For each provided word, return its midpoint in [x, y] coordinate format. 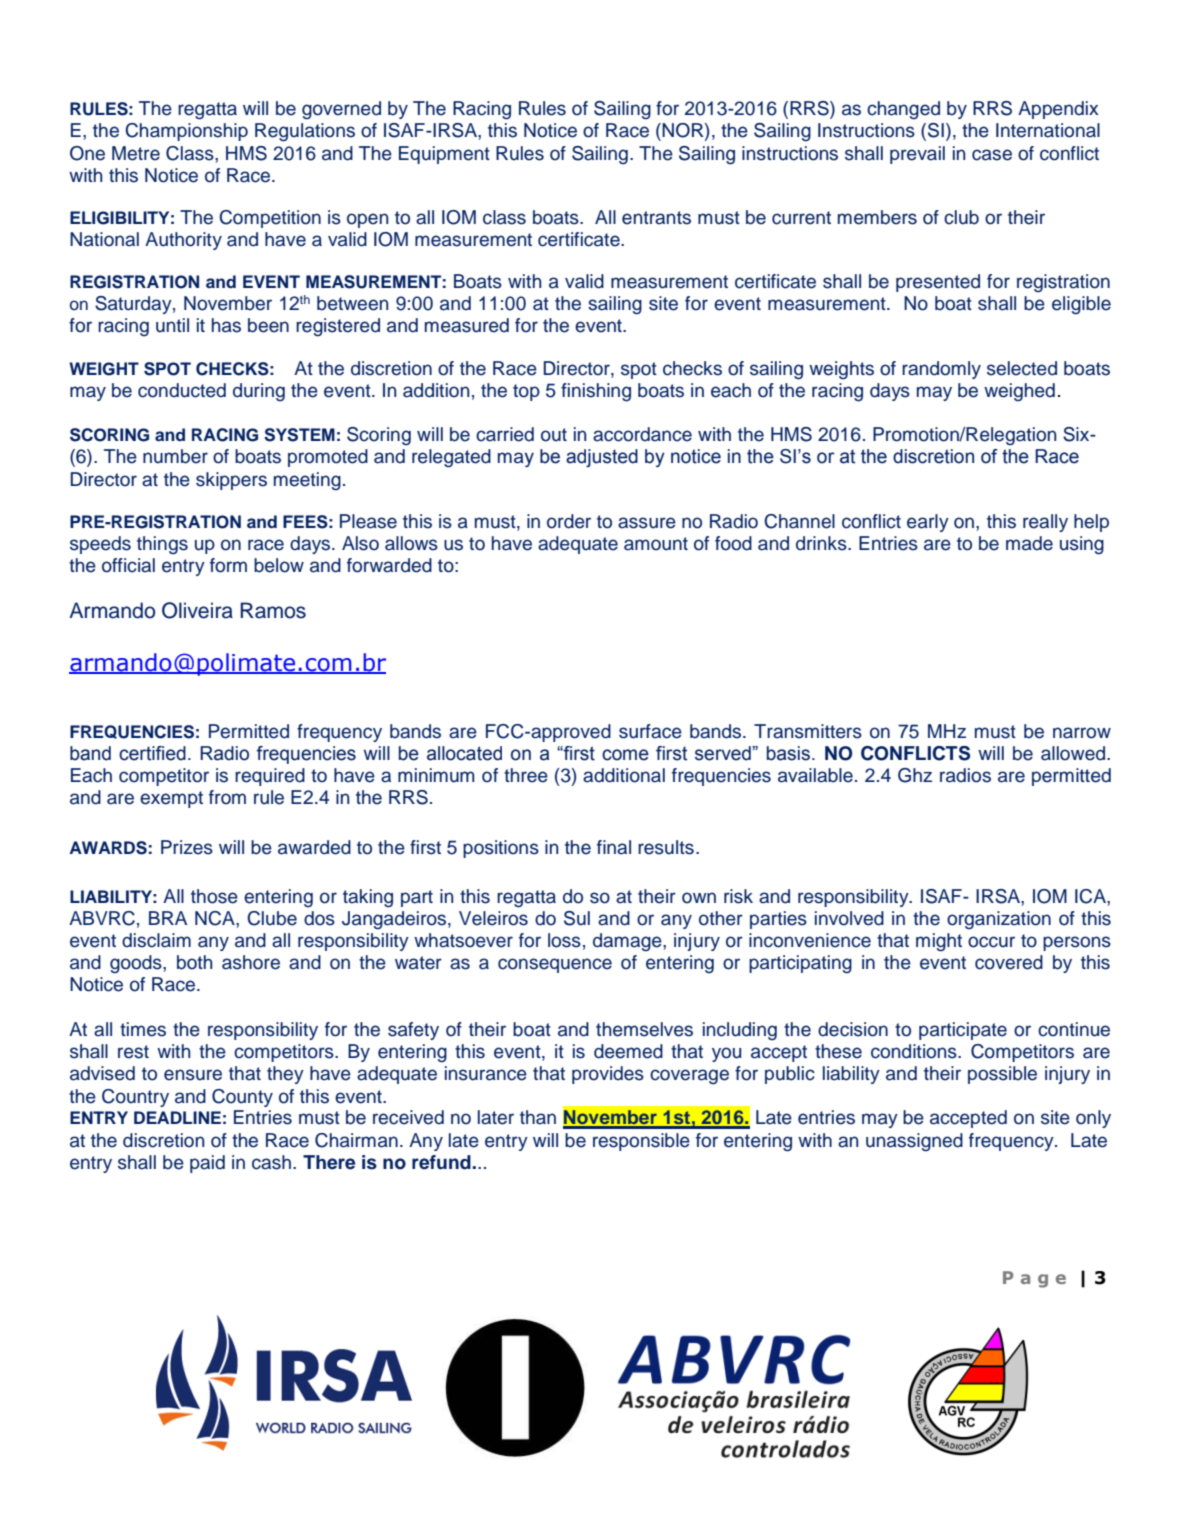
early [928, 523]
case [992, 155]
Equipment [444, 155]
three [526, 775]
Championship [186, 132]
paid [207, 1164]
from [227, 797]
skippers [231, 481]
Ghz [915, 775]
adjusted [602, 458]
